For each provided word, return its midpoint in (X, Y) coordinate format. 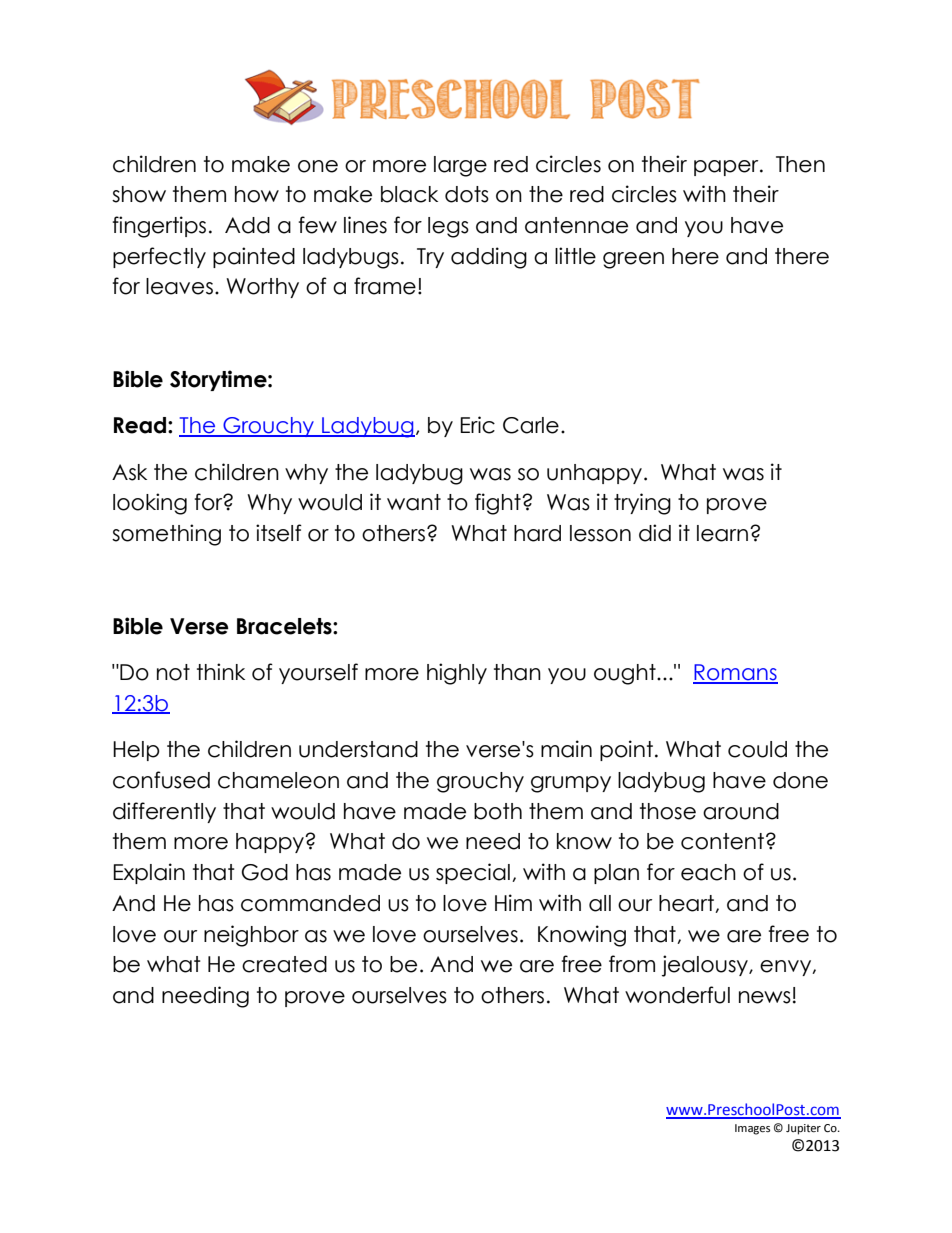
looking (150, 504)
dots (467, 194)
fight (499, 504)
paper (727, 168)
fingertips (159, 227)
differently (164, 812)
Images (752, 1129)
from (632, 964)
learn (722, 533)
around (741, 811)
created (284, 964)
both (498, 811)
